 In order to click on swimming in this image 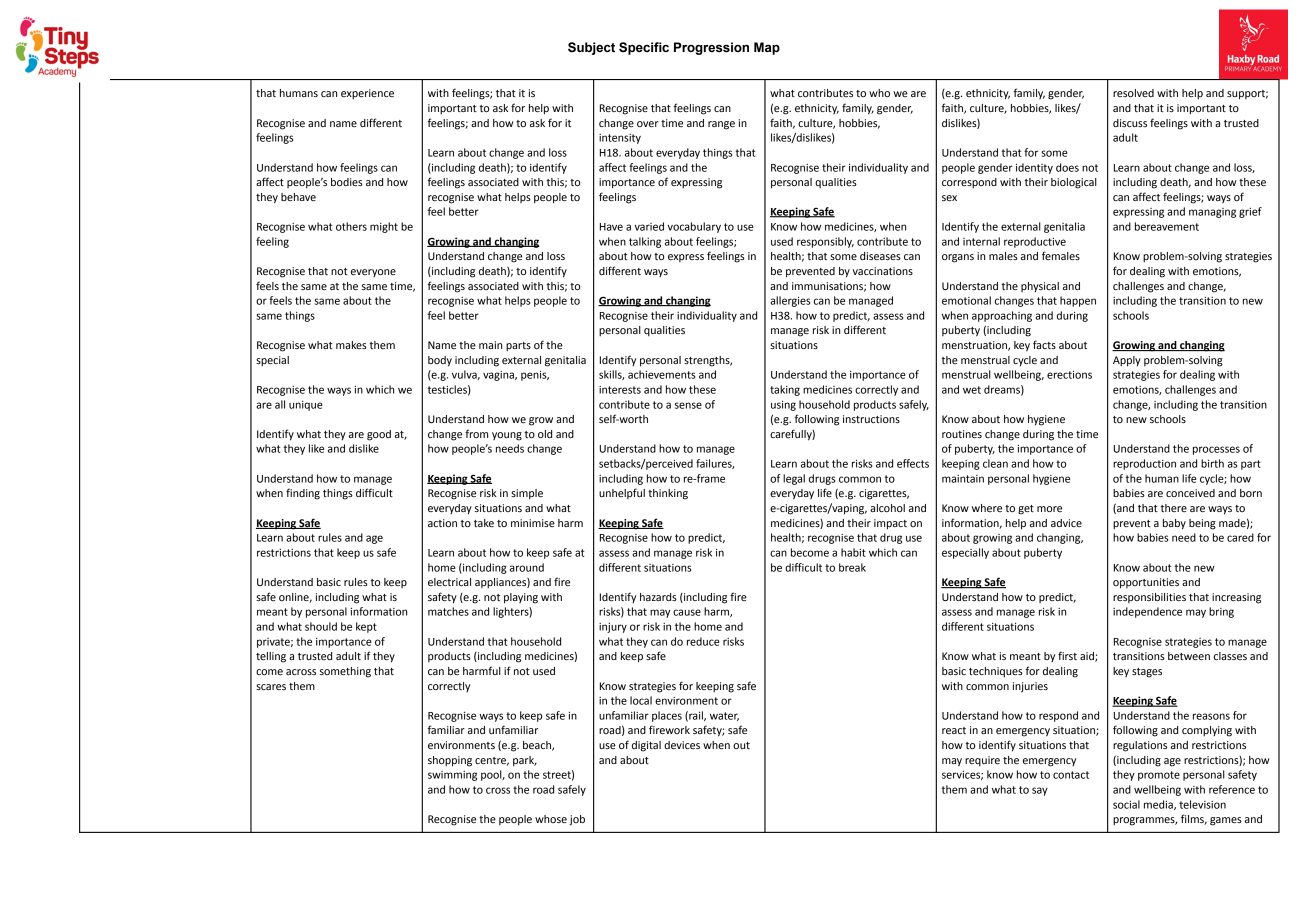, I will do `click(452, 776)`.
